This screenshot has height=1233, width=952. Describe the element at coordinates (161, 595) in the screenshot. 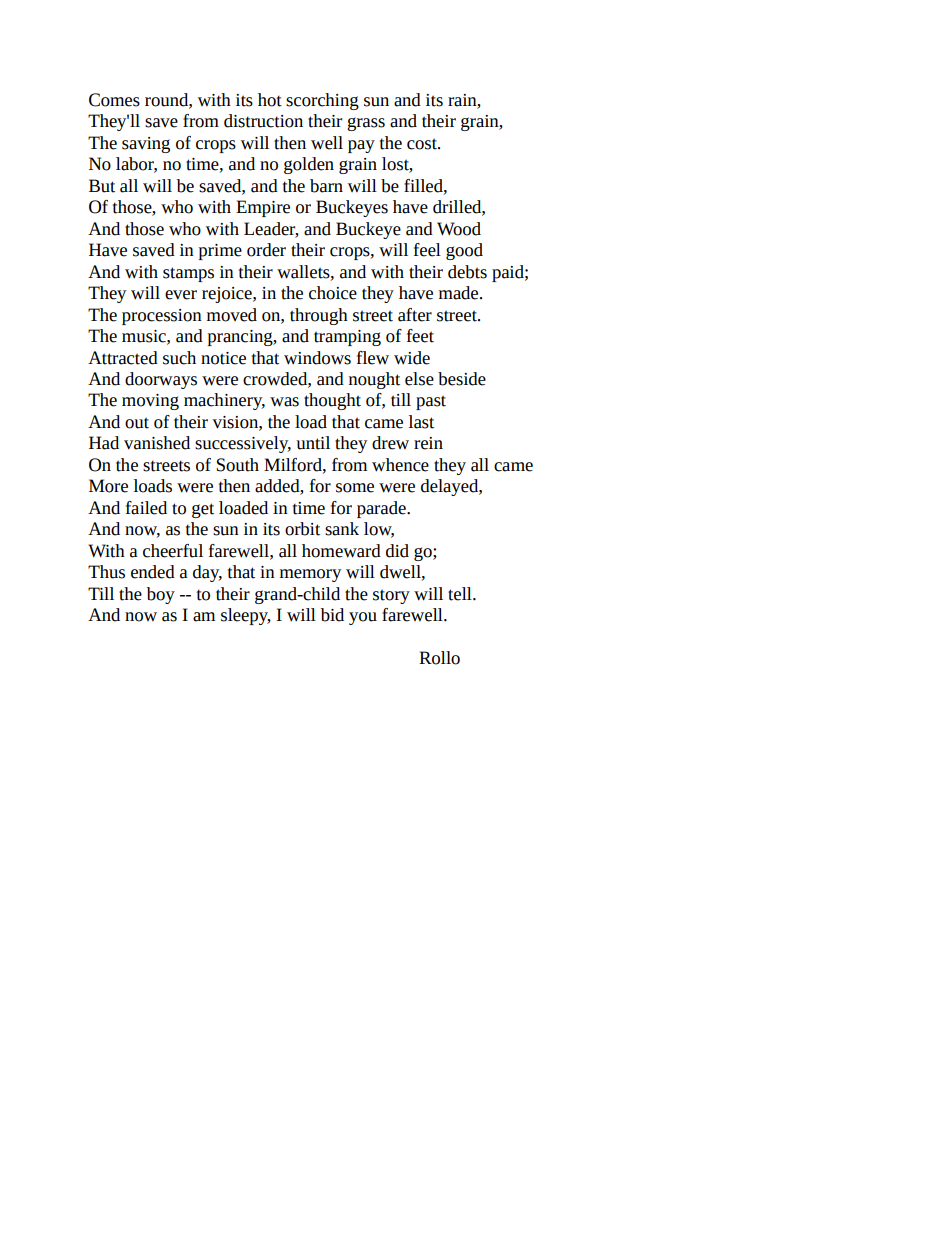

I see `boy` at that location.
